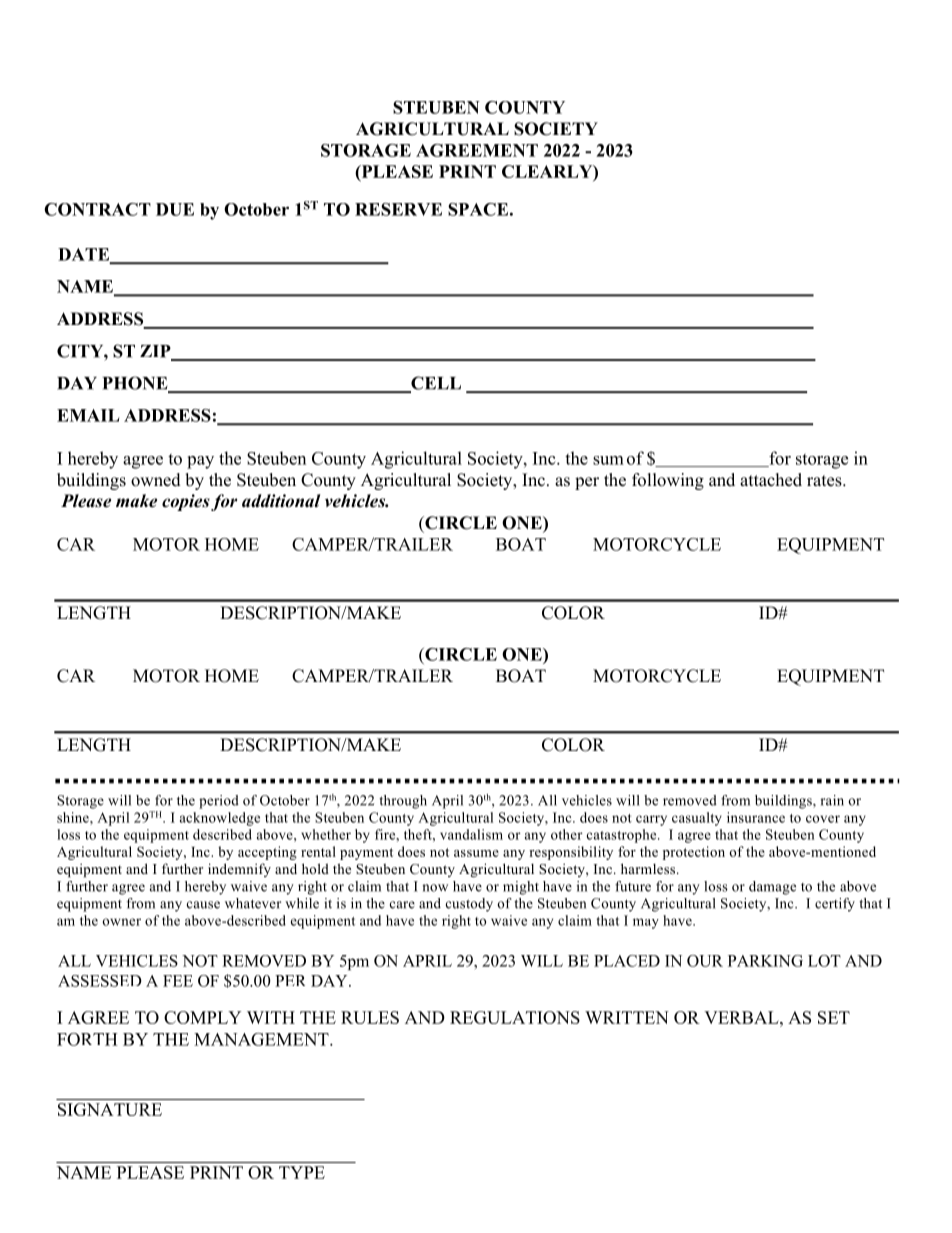 This screenshot has height=1233, width=952. Describe the element at coordinates (825, 481) in the screenshot. I see `rates` at that location.
